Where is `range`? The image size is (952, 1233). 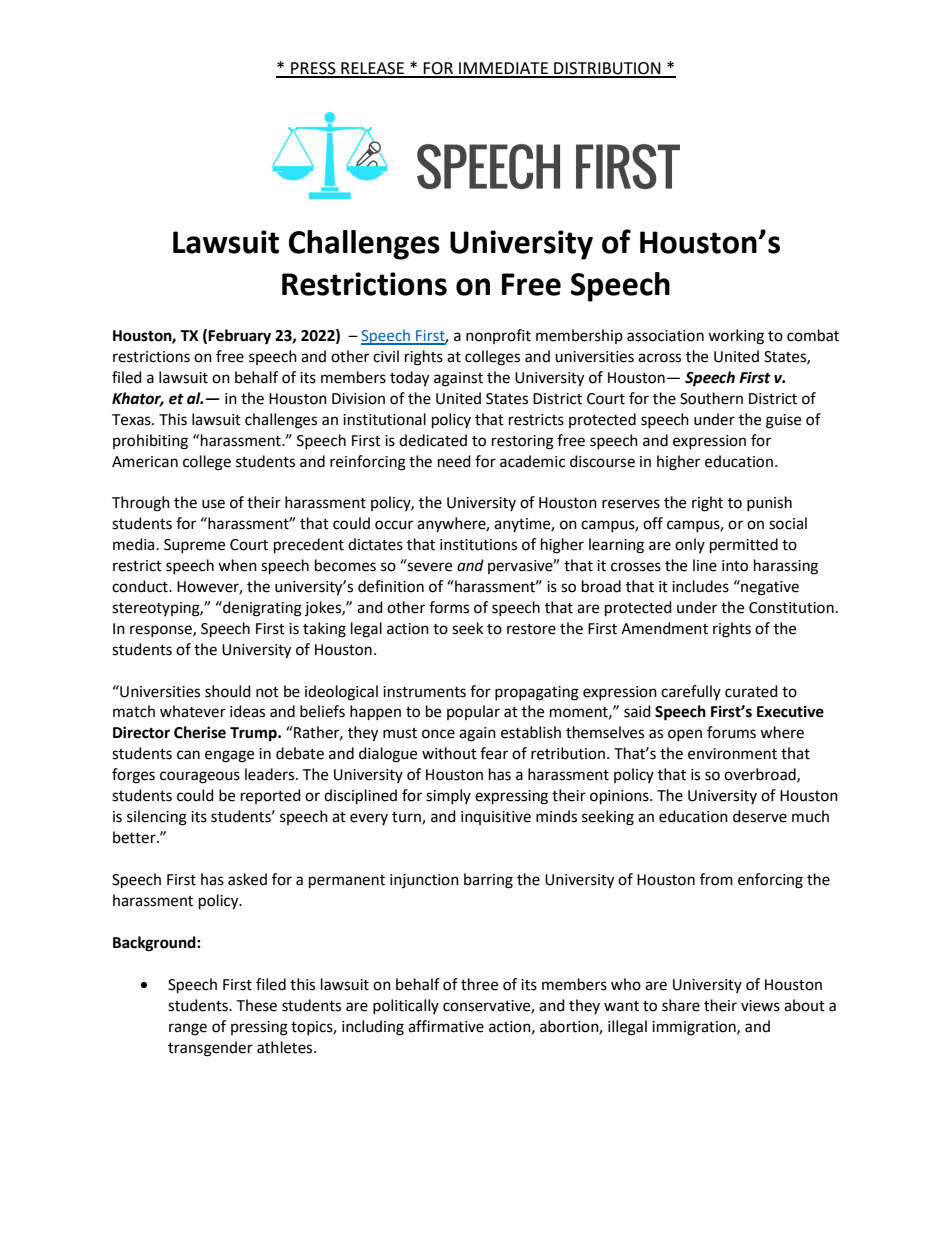 range is located at coordinates (188, 1029).
